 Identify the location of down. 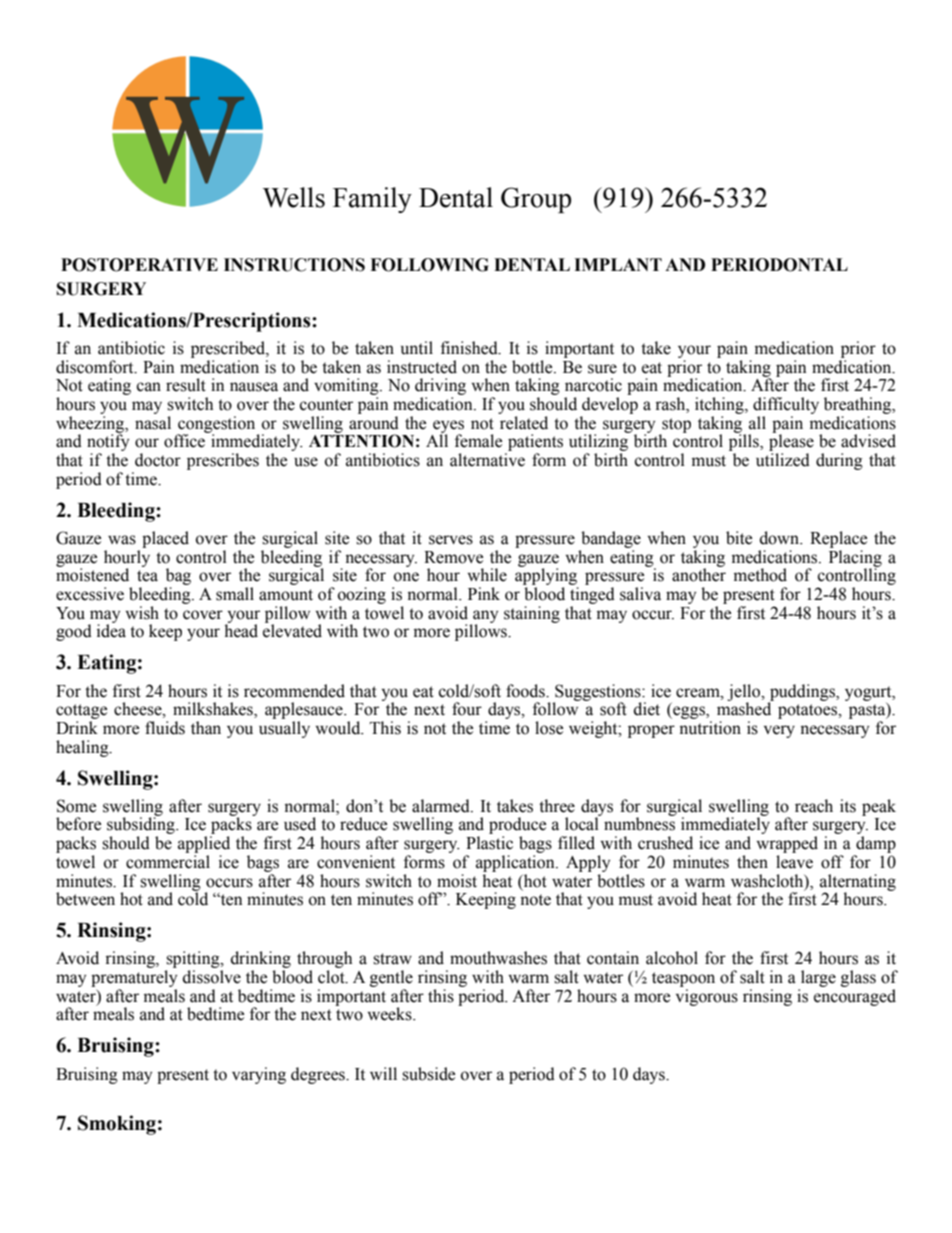
(780, 538).
